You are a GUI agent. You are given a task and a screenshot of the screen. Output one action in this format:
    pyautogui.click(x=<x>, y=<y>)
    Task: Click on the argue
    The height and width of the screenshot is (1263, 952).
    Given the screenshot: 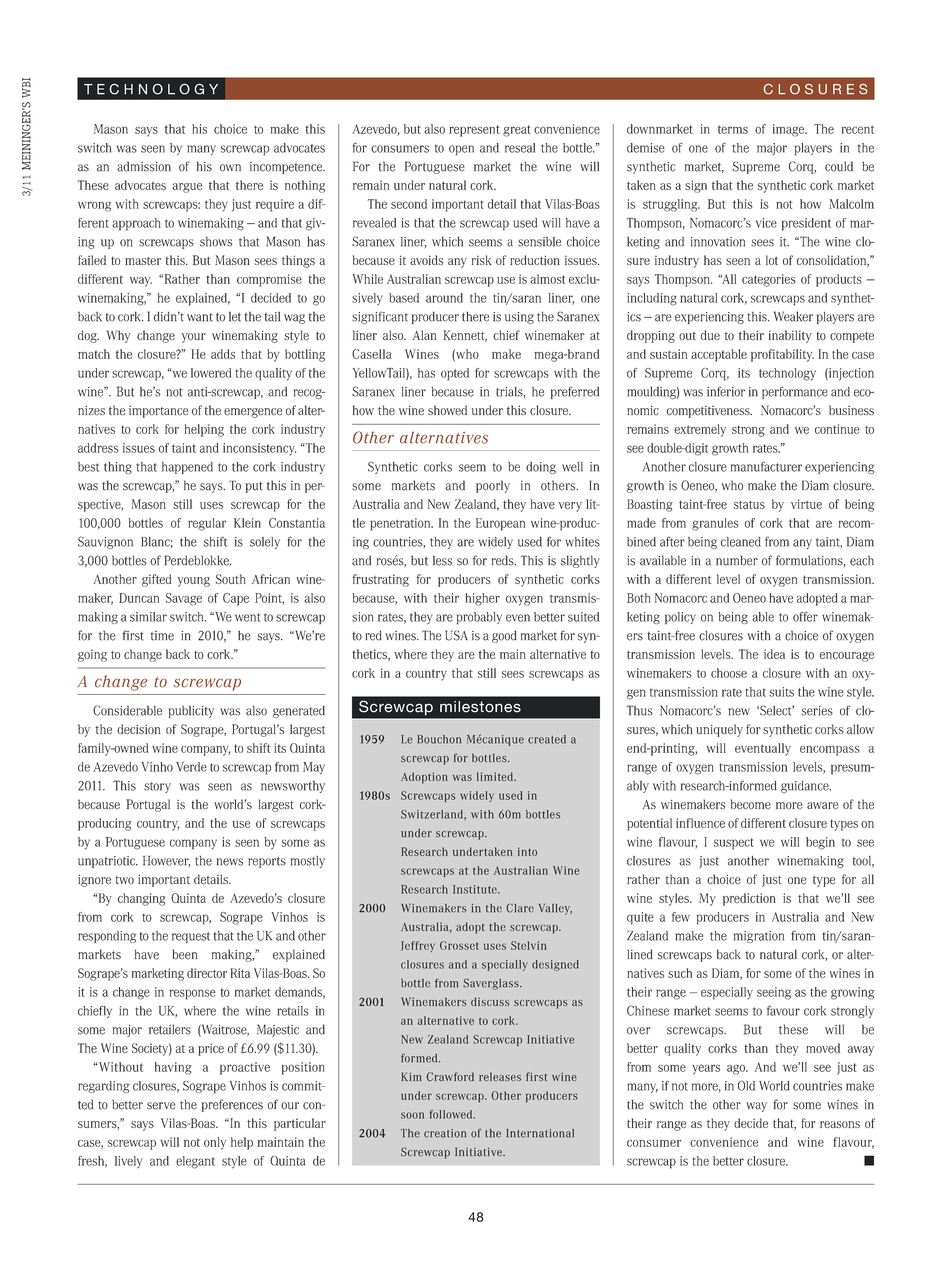 What is the action you would take?
    pyautogui.click(x=187, y=188)
